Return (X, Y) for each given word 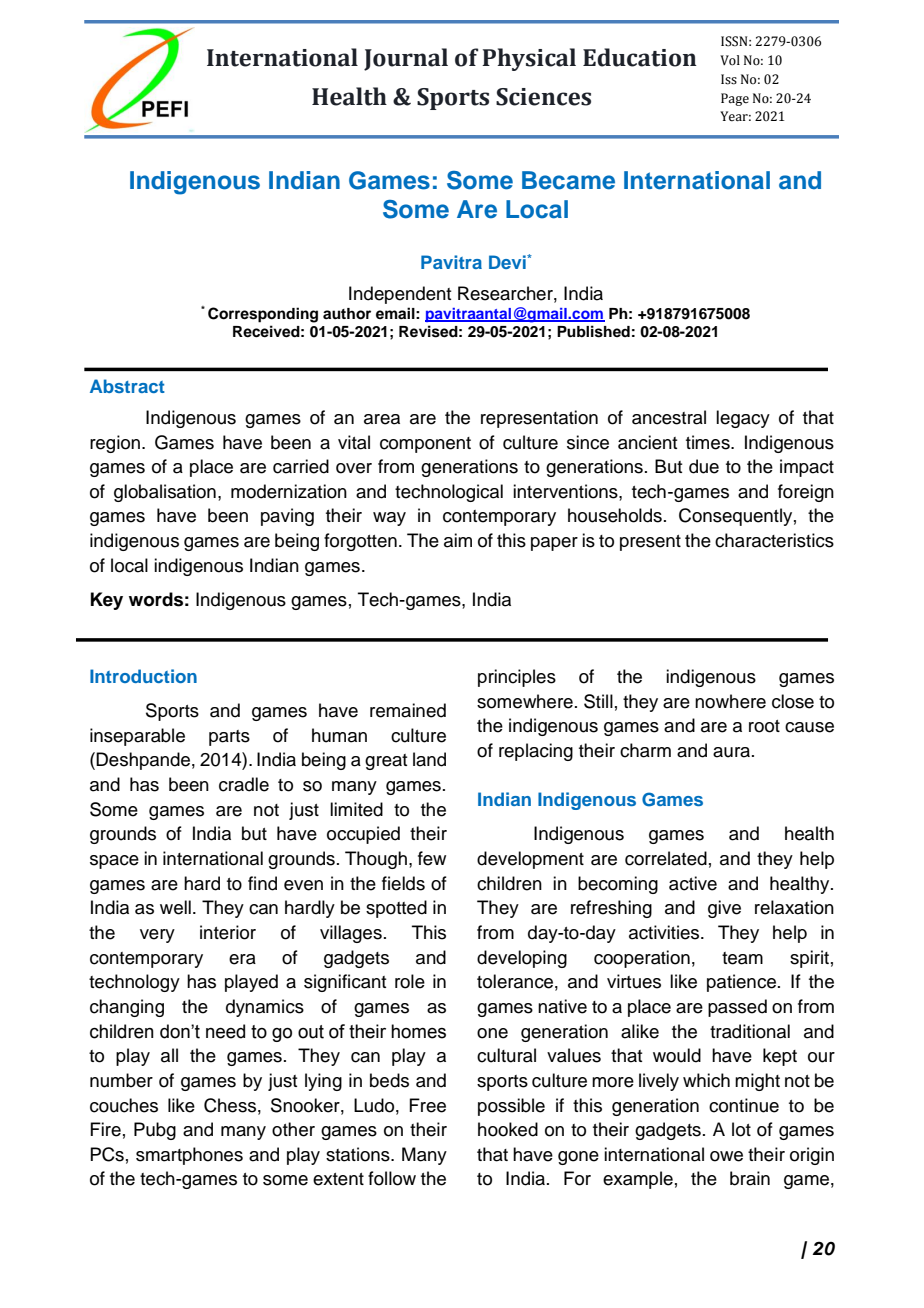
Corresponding (263, 315)
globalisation (165, 493)
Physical (529, 59)
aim (458, 540)
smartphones (189, 1156)
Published (593, 331)
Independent (400, 295)
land (429, 759)
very (157, 936)
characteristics (774, 540)
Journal (406, 59)
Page (735, 99)
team (742, 958)
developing (522, 959)
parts (229, 738)
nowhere (730, 701)
